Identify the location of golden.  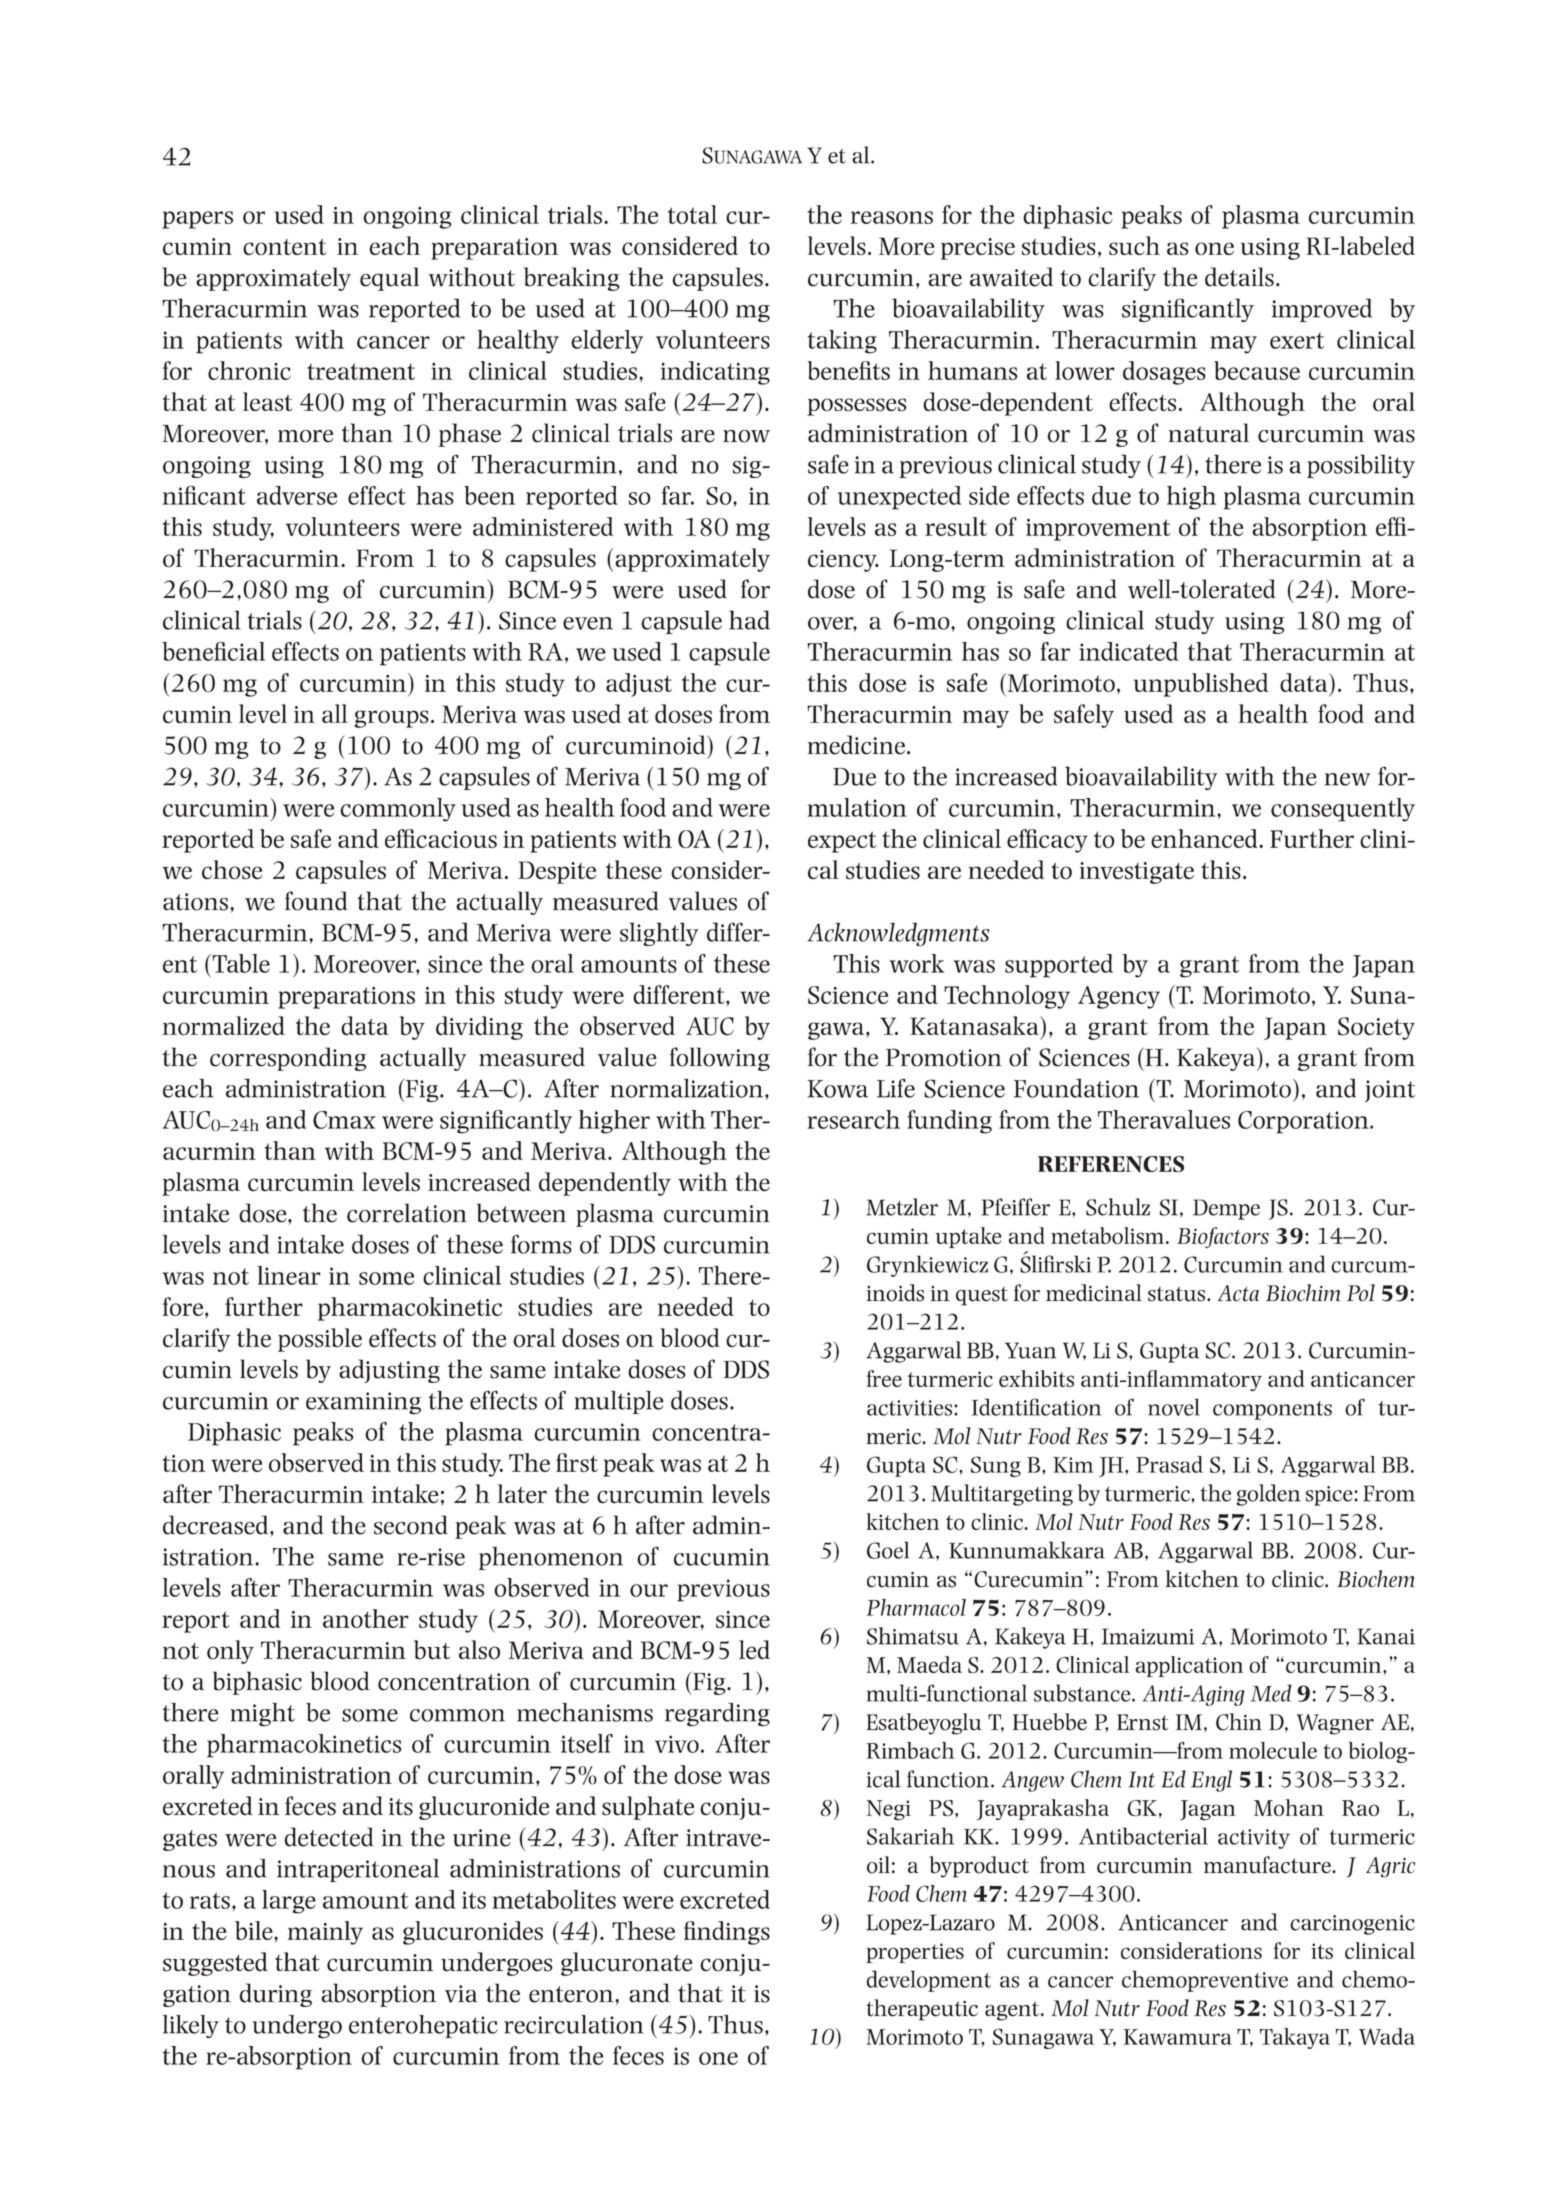
(1269, 1495).
